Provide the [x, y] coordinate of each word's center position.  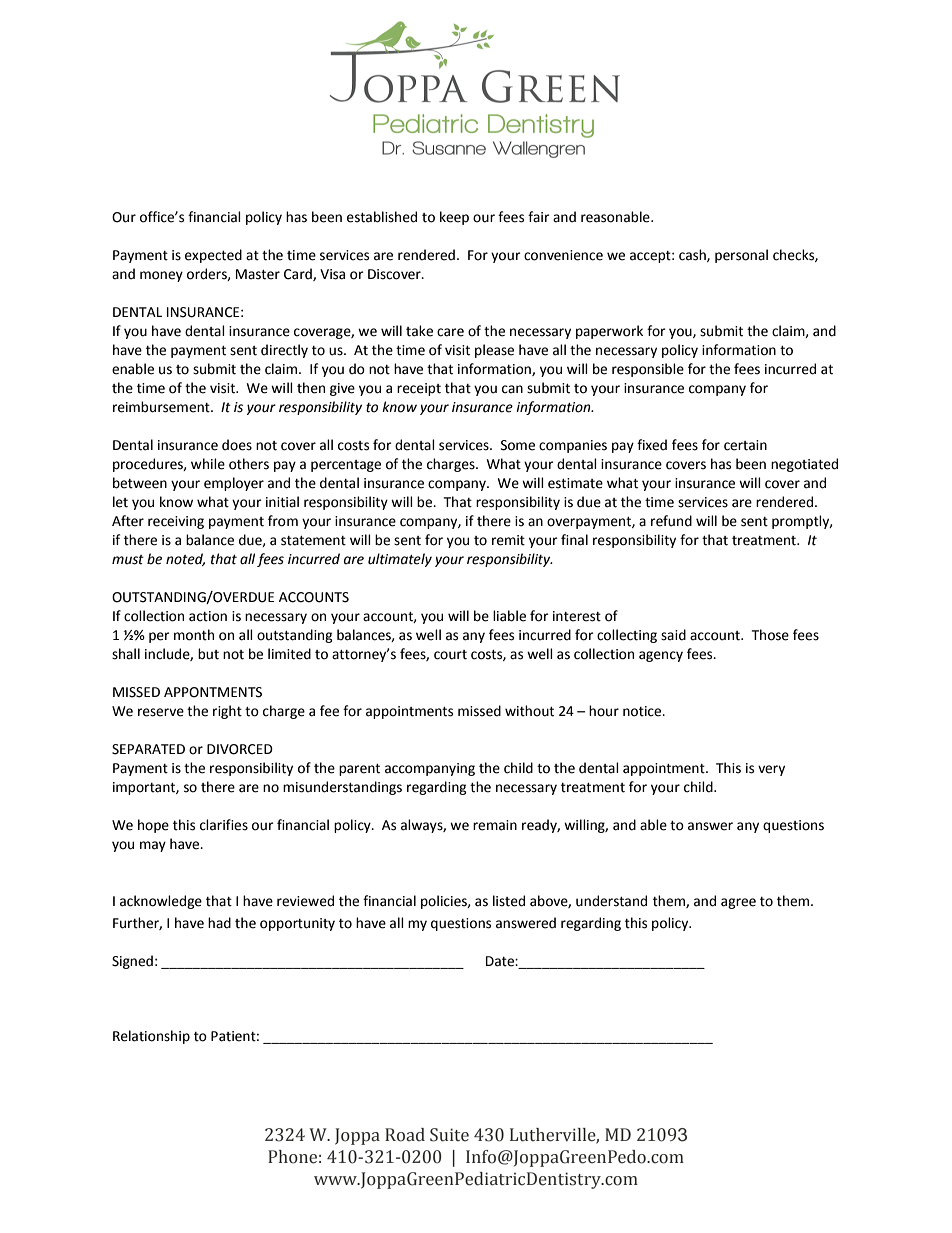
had [219, 923]
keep [454, 218]
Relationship [151, 1037]
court [450, 655]
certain [745, 445]
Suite [449, 1135]
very [771, 770]
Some [518, 445]
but [208, 654]
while [208, 464]
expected [213, 256]
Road [405, 1135]
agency [661, 656]
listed [509, 901]
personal [741, 256]
